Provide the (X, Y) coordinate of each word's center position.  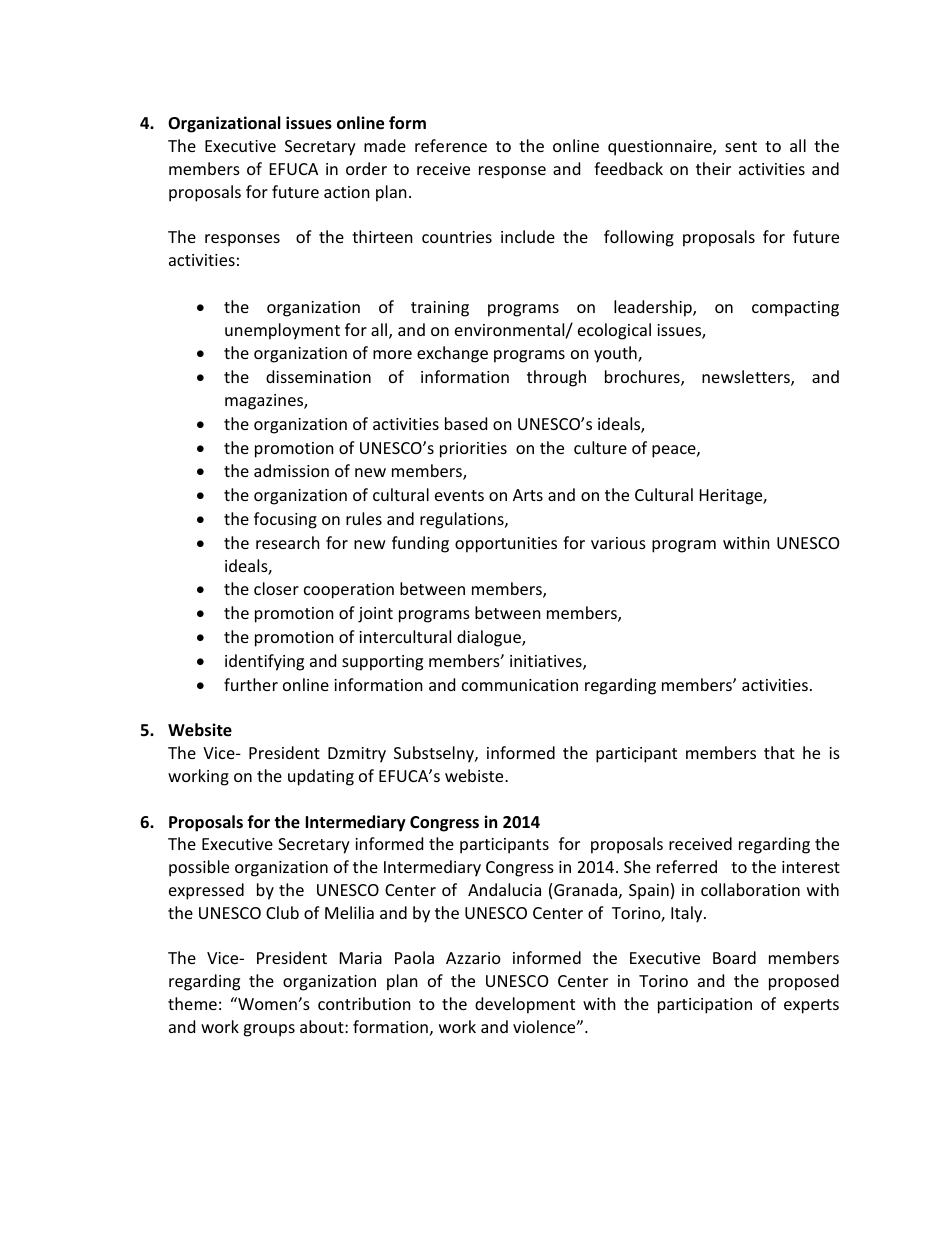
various (618, 543)
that (779, 752)
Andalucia (504, 889)
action (347, 192)
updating (321, 777)
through (556, 378)
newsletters (747, 378)
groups (269, 1030)
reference (451, 145)
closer (276, 588)
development (525, 1005)
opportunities (506, 545)
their (713, 168)
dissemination (318, 376)
